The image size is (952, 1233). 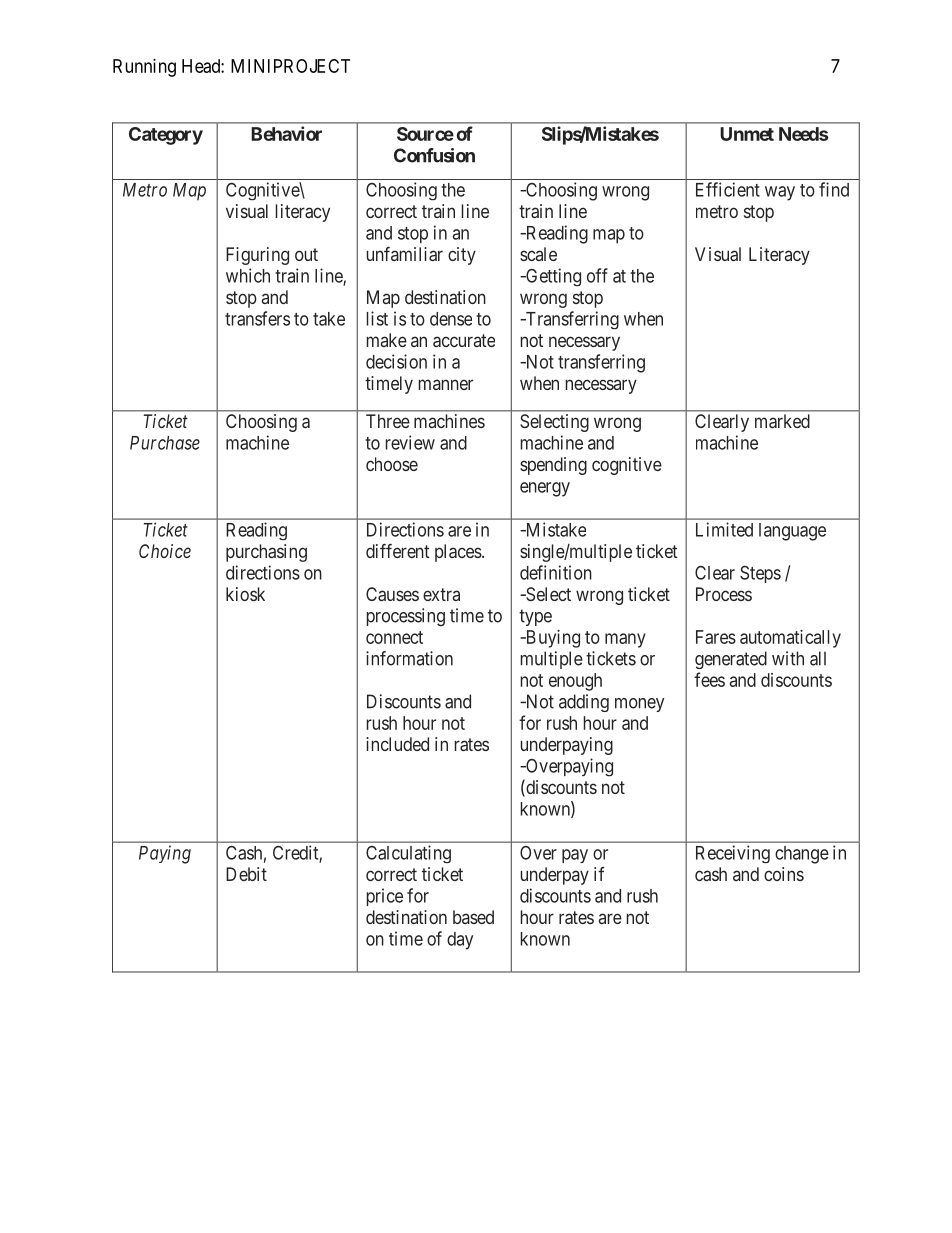 I want to click on Unmet, so click(x=747, y=134).
